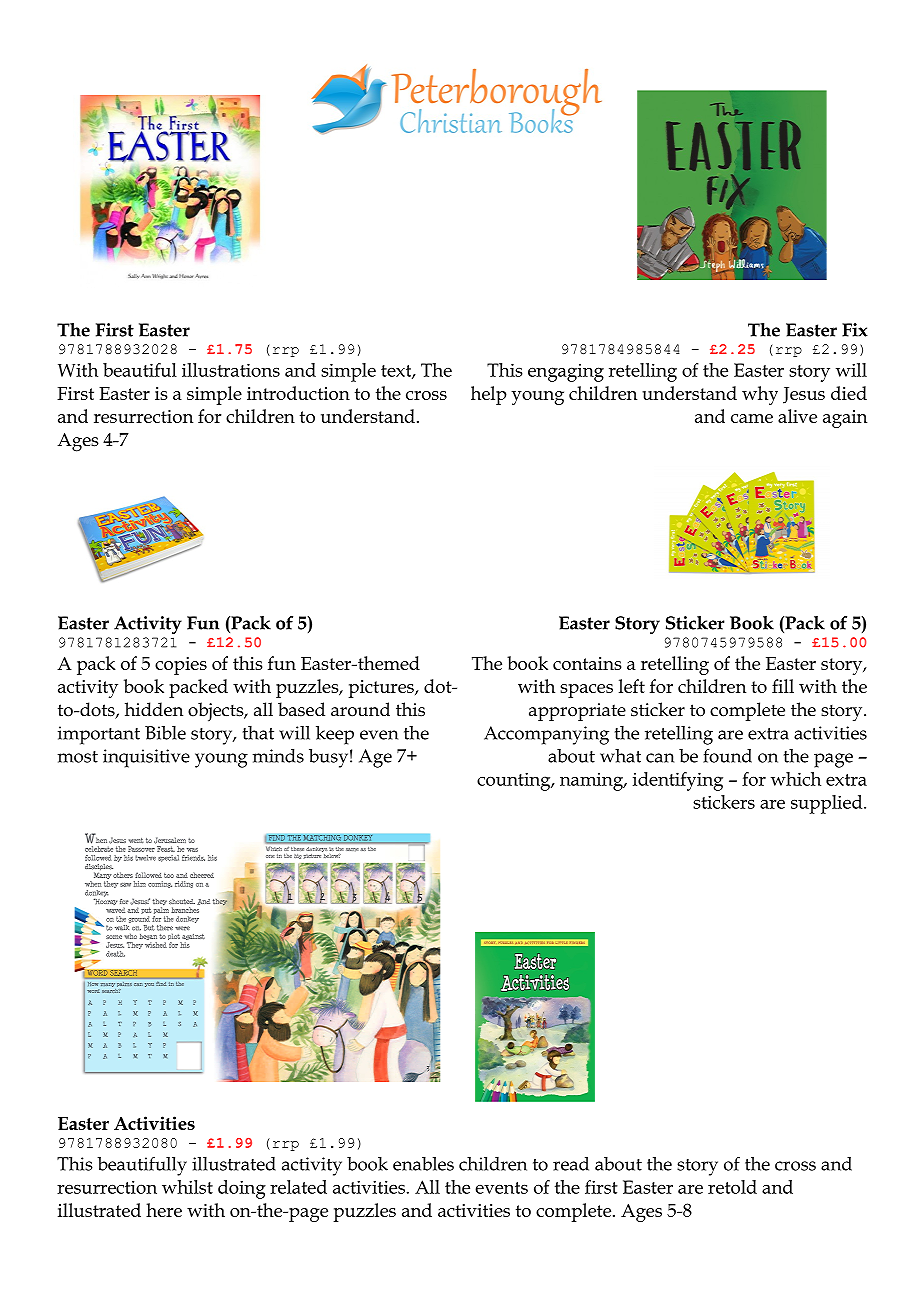 The image size is (924, 1308). What do you see at coordinates (678, 781) in the image?
I see `identifying` at bounding box center [678, 781].
